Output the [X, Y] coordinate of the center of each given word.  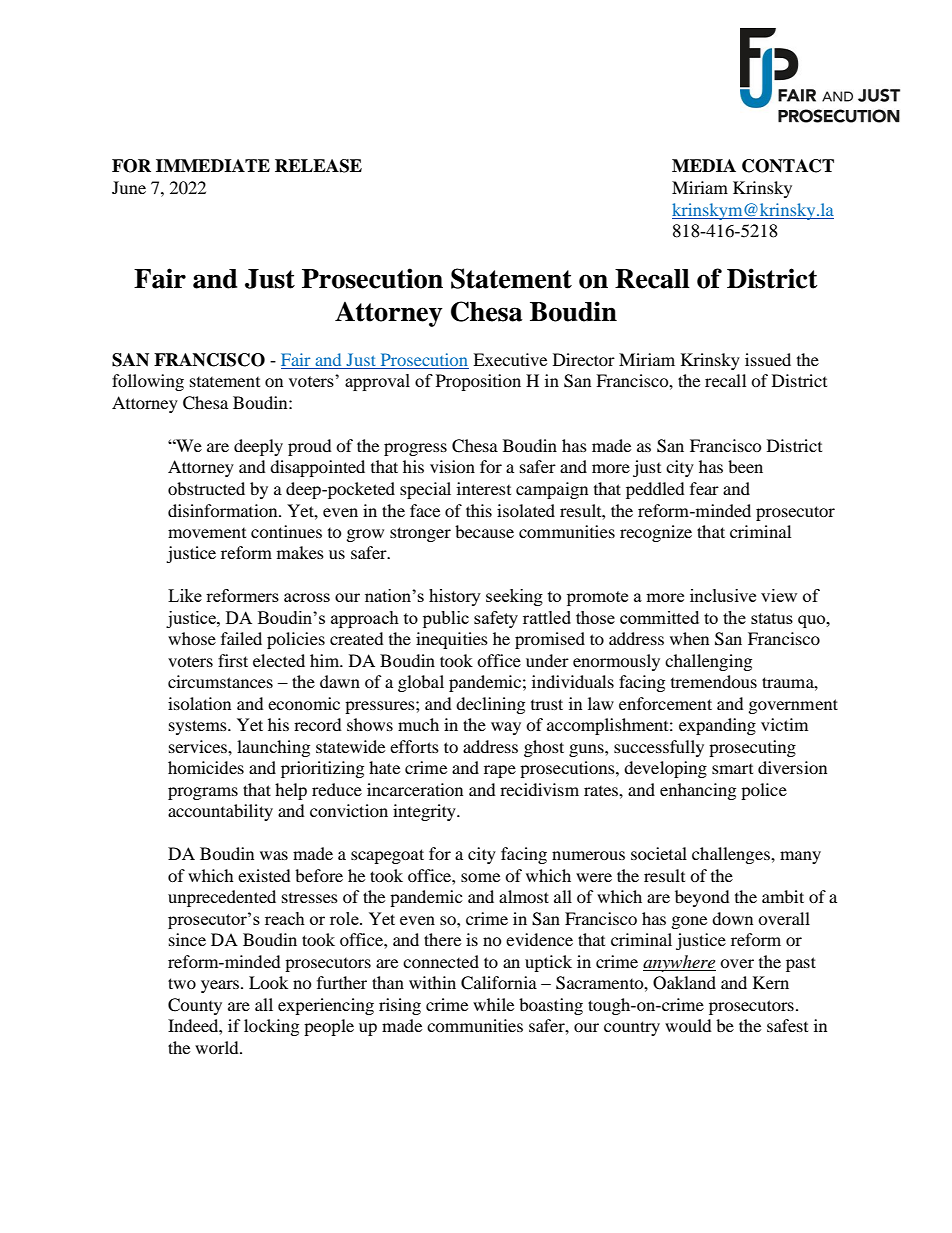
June [129, 187]
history [455, 597]
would [688, 1025]
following [148, 382]
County [195, 1006]
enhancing [698, 791]
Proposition [478, 382]
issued [768, 359]
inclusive [723, 595]
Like [185, 595]
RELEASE [318, 166]
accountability [220, 812]
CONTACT [788, 166]
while [493, 1004]
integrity [425, 812]
